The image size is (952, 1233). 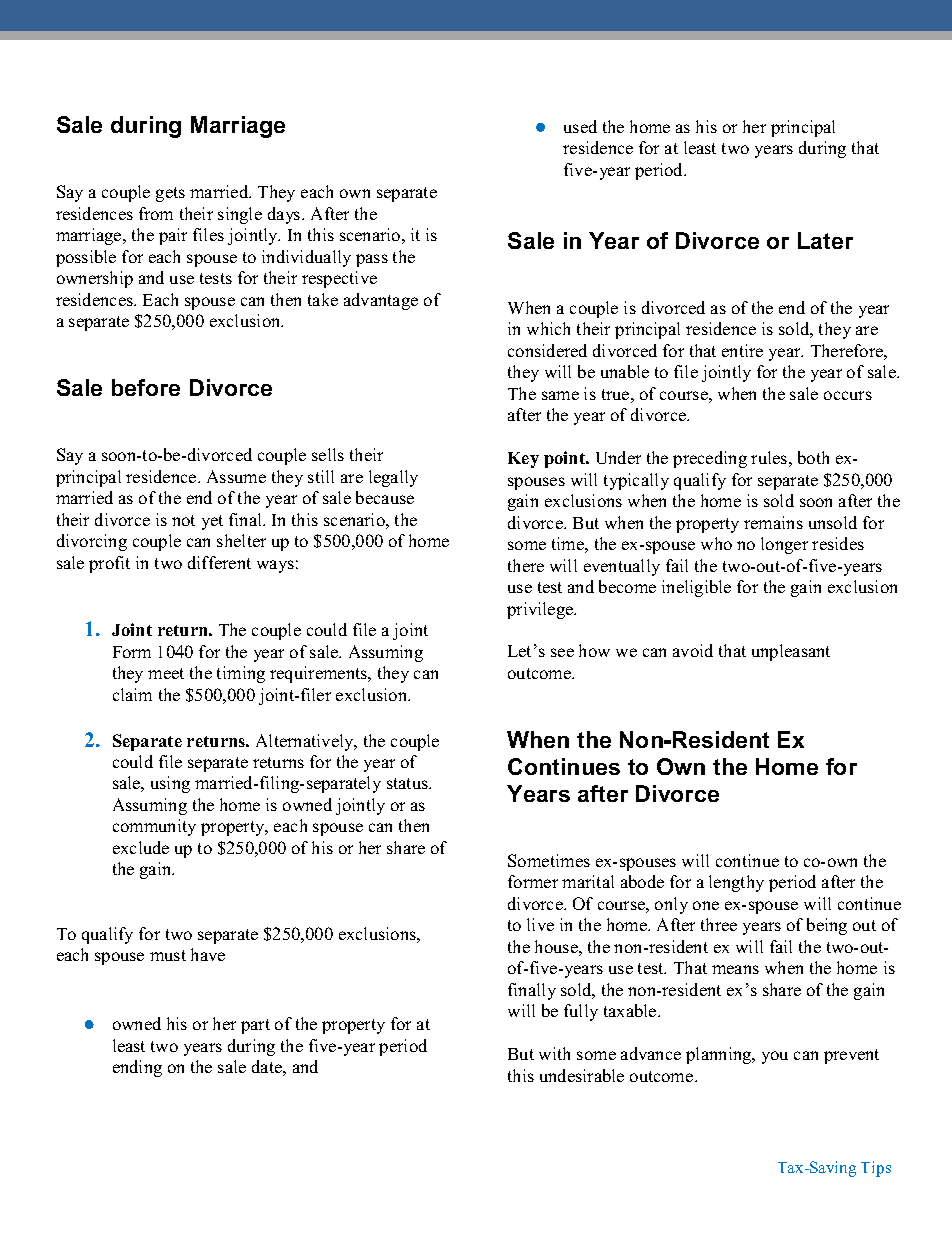 What do you see at coordinates (141, 847) in the page?
I see `exclude` at bounding box center [141, 847].
